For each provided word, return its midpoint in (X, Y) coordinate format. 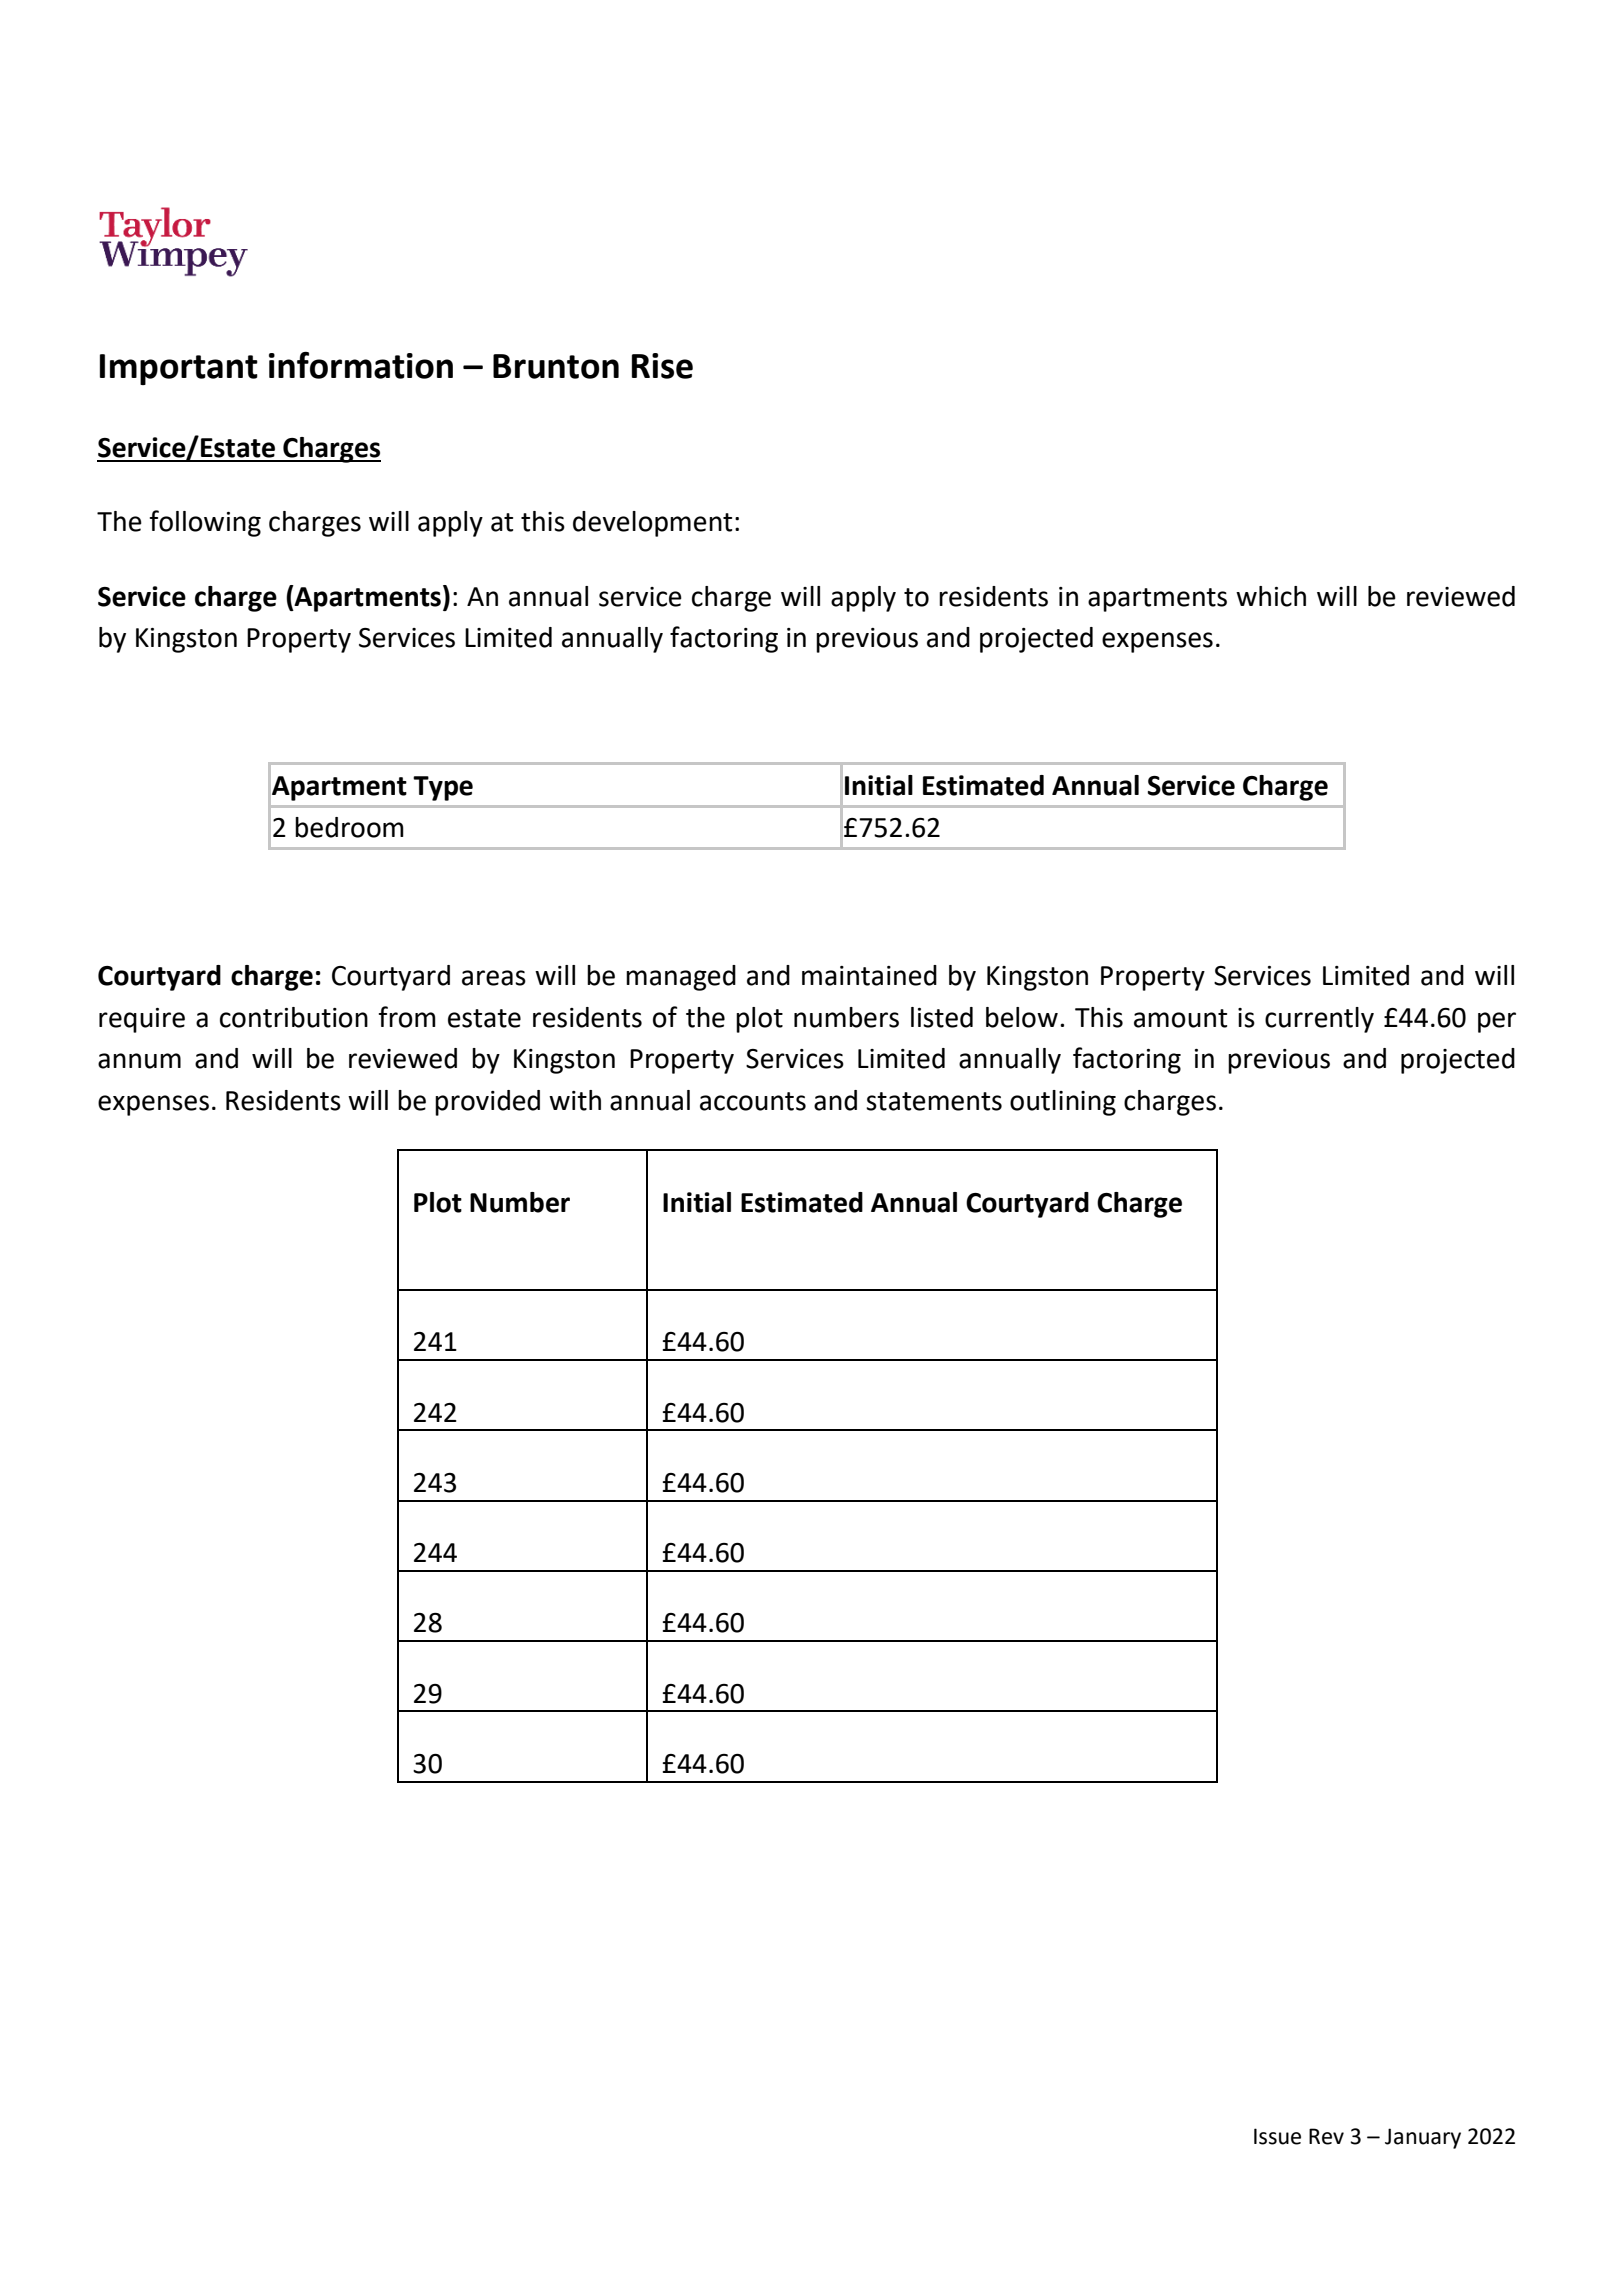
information (361, 365)
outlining (1063, 1103)
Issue (1277, 2136)
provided (487, 1103)
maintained (869, 975)
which (1271, 596)
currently (1319, 1020)
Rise (662, 366)
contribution (294, 1017)
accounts (753, 1101)
